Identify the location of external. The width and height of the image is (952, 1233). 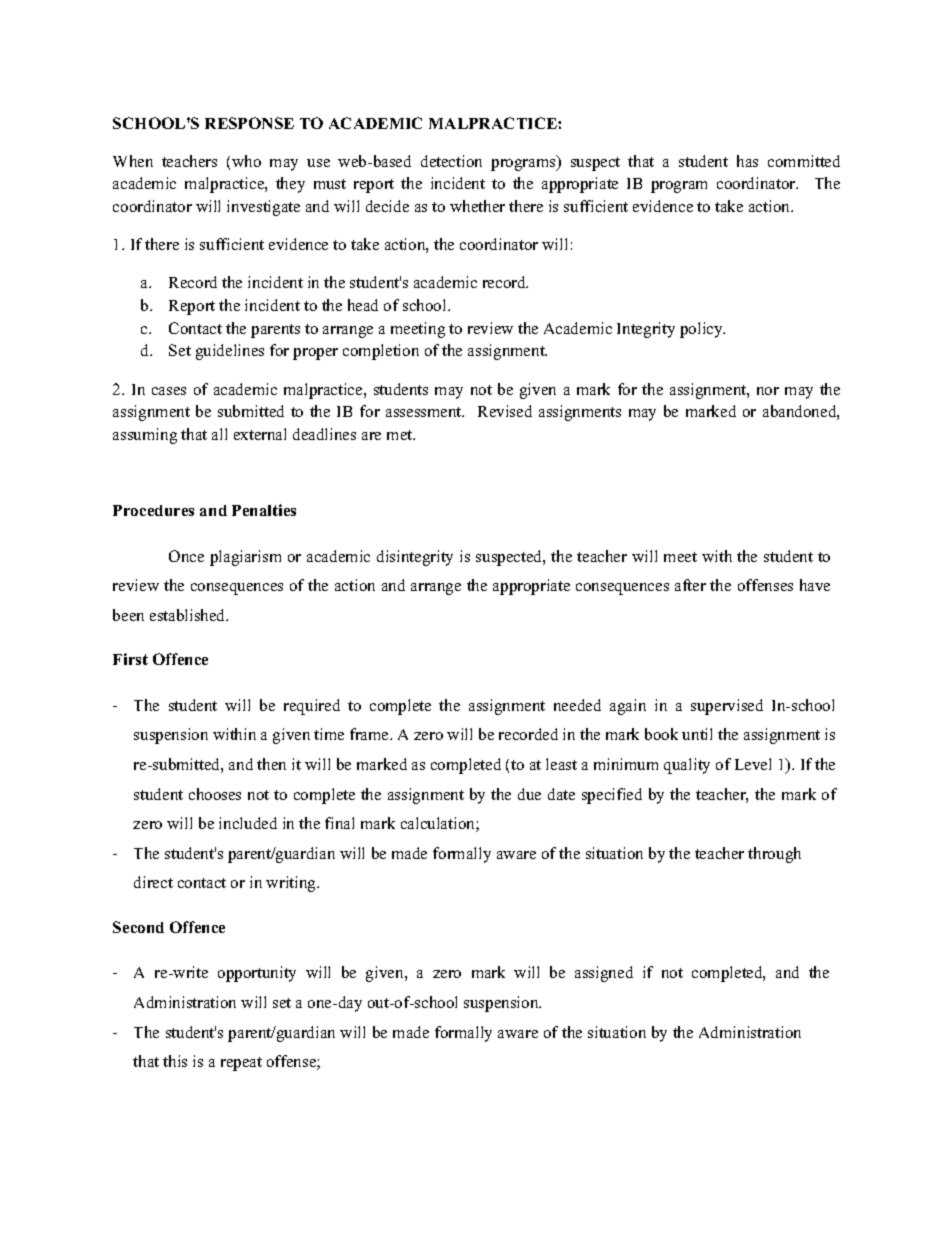
(260, 434).
